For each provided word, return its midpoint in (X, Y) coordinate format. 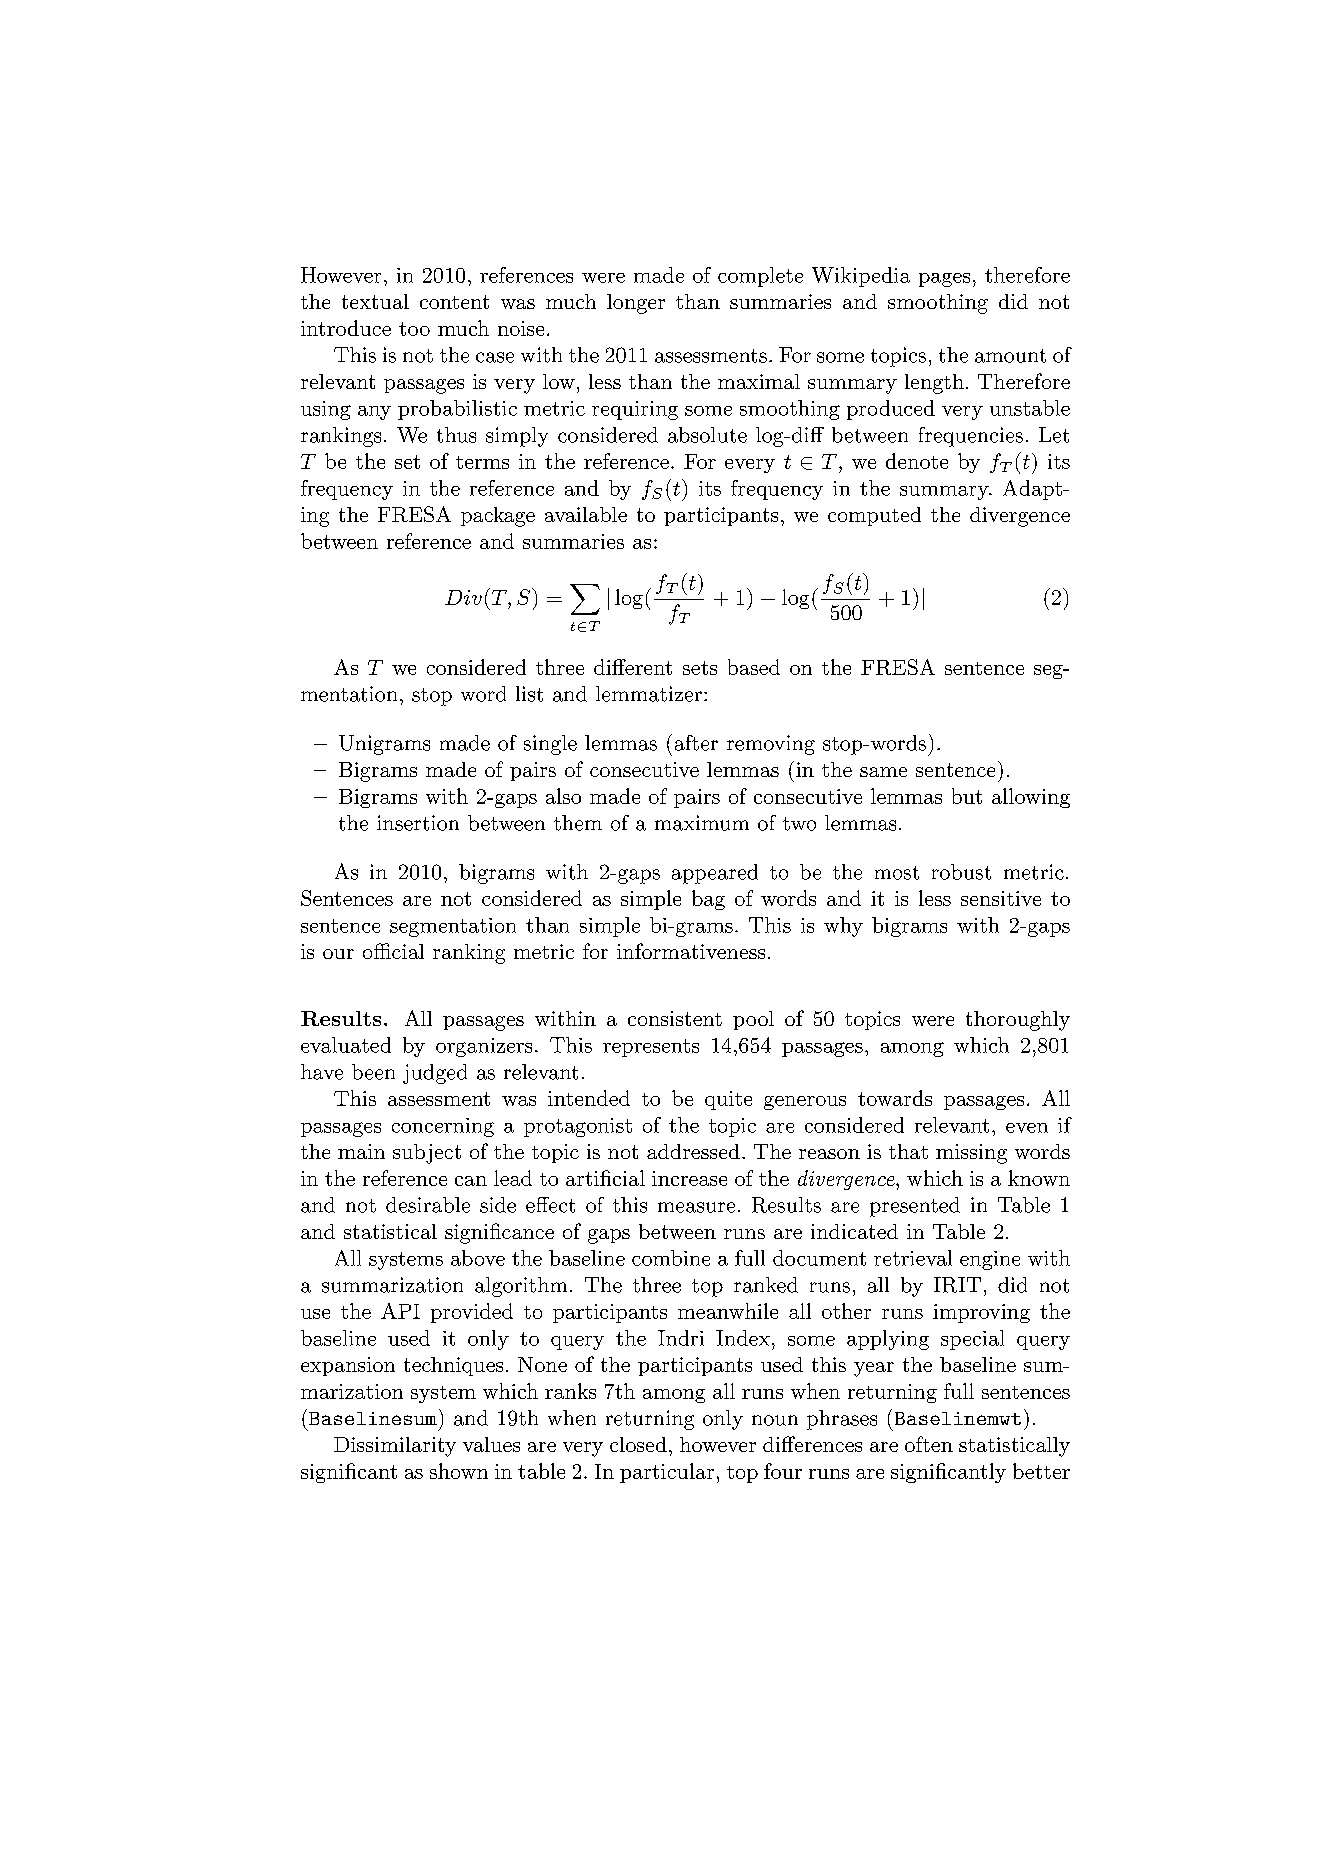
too (414, 329)
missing (971, 1154)
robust (961, 872)
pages (944, 280)
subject (427, 1154)
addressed (693, 1151)
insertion (418, 823)
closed (638, 1444)
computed (874, 516)
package (498, 517)
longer (636, 304)
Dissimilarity (395, 1447)
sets (700, 668)
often (929, 1444)
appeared (715, 874)
